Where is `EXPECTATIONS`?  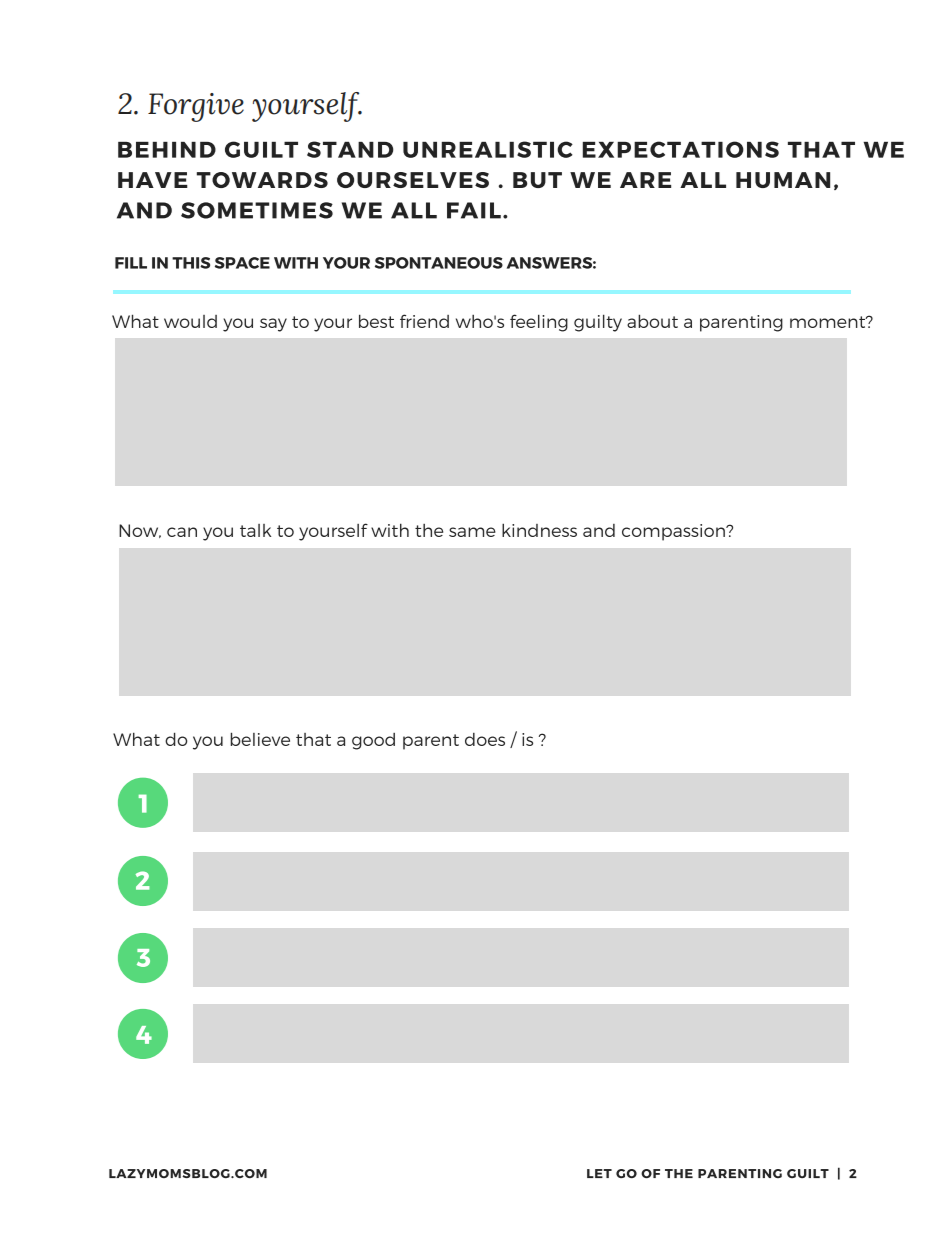 EXPECTATIONS is located at coordinates (681, 149).
